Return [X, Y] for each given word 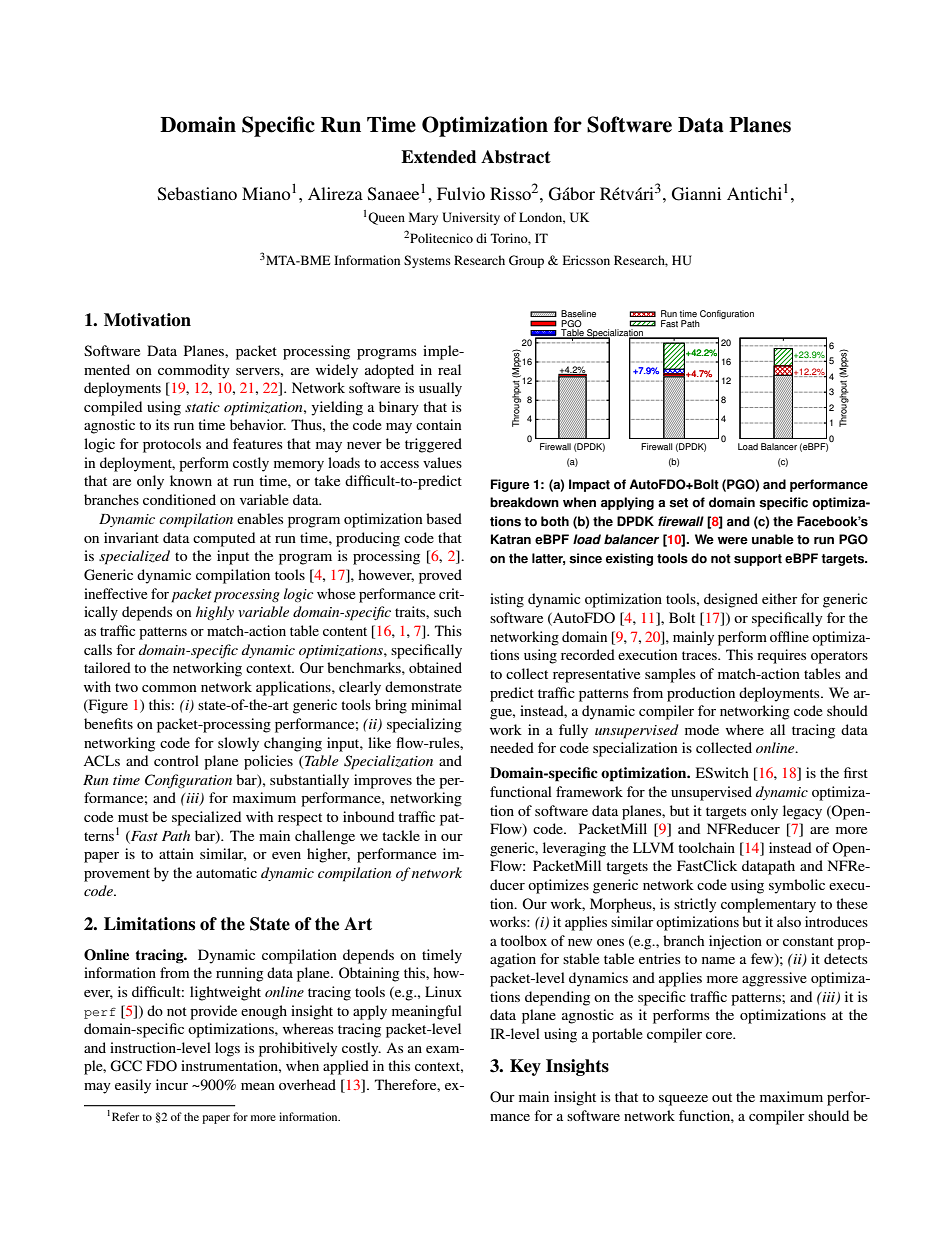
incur [172, 1084]
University [471, 218]
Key [525, 1067]
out [722, 1097]
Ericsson [586, 260]
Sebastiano [197, 194]
